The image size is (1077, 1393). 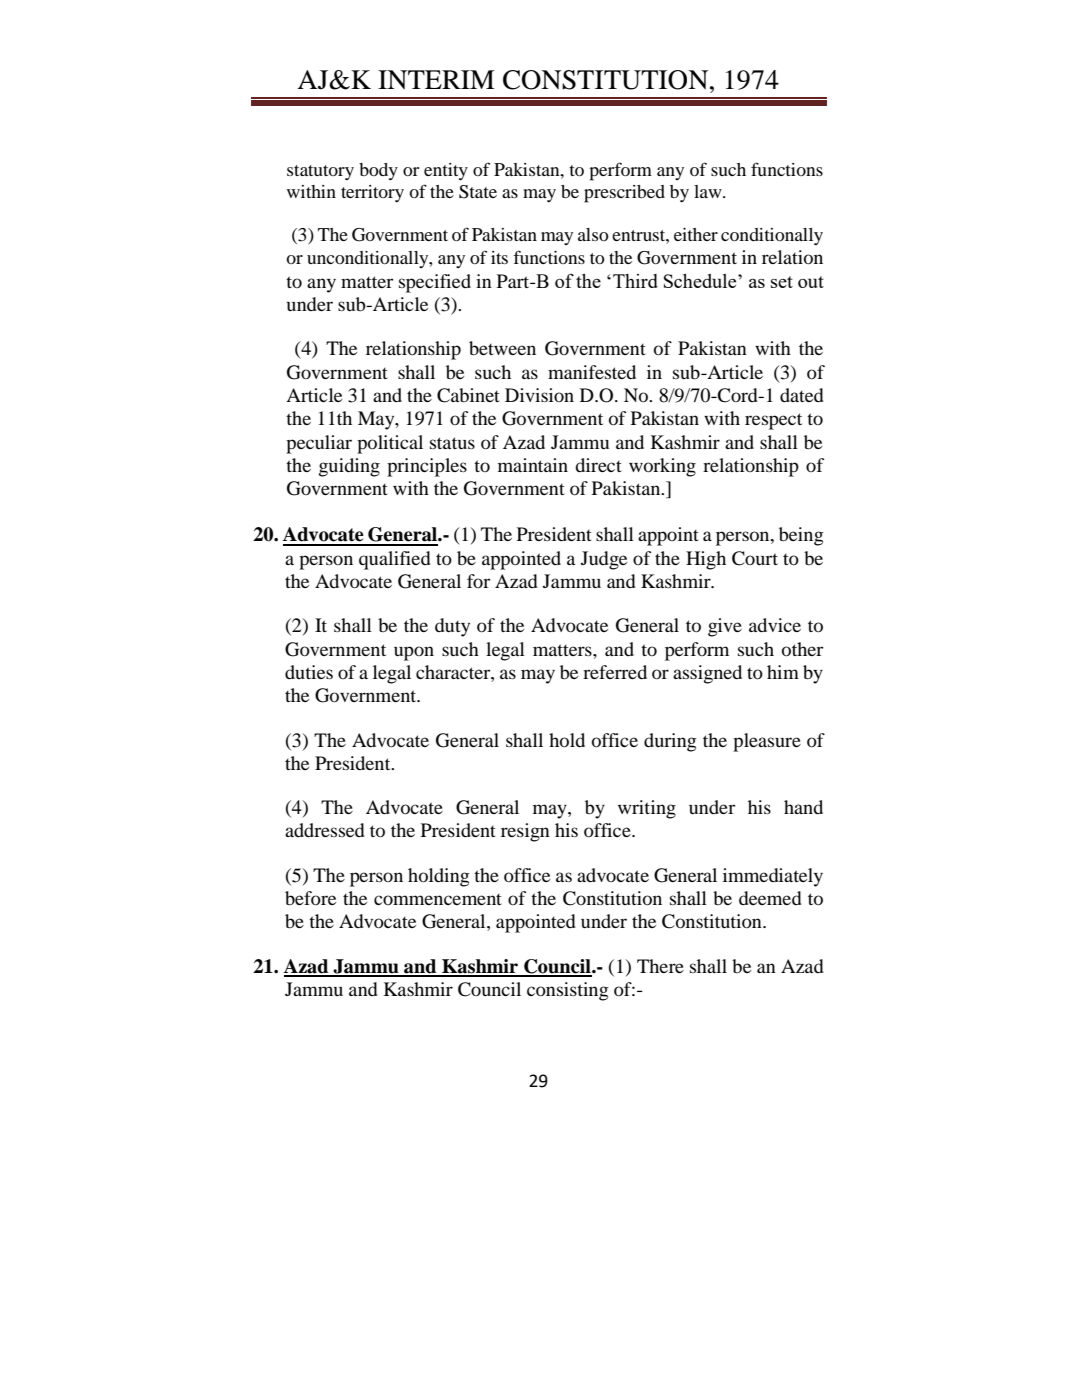 I want to click on law, so click(x=709, y=191).
